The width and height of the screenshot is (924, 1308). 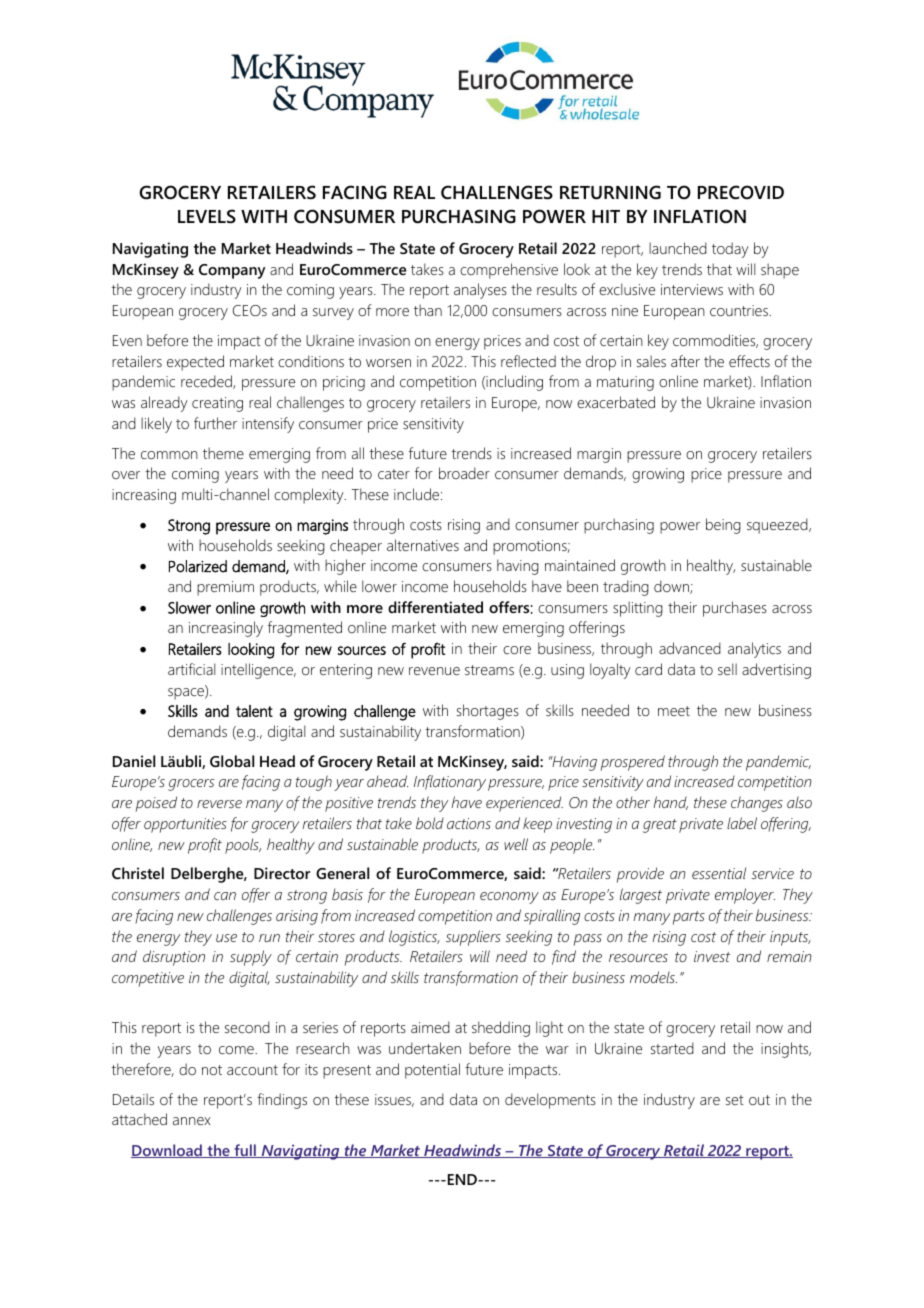 I want to click on comprehensive, so click(x=509, y=271).
